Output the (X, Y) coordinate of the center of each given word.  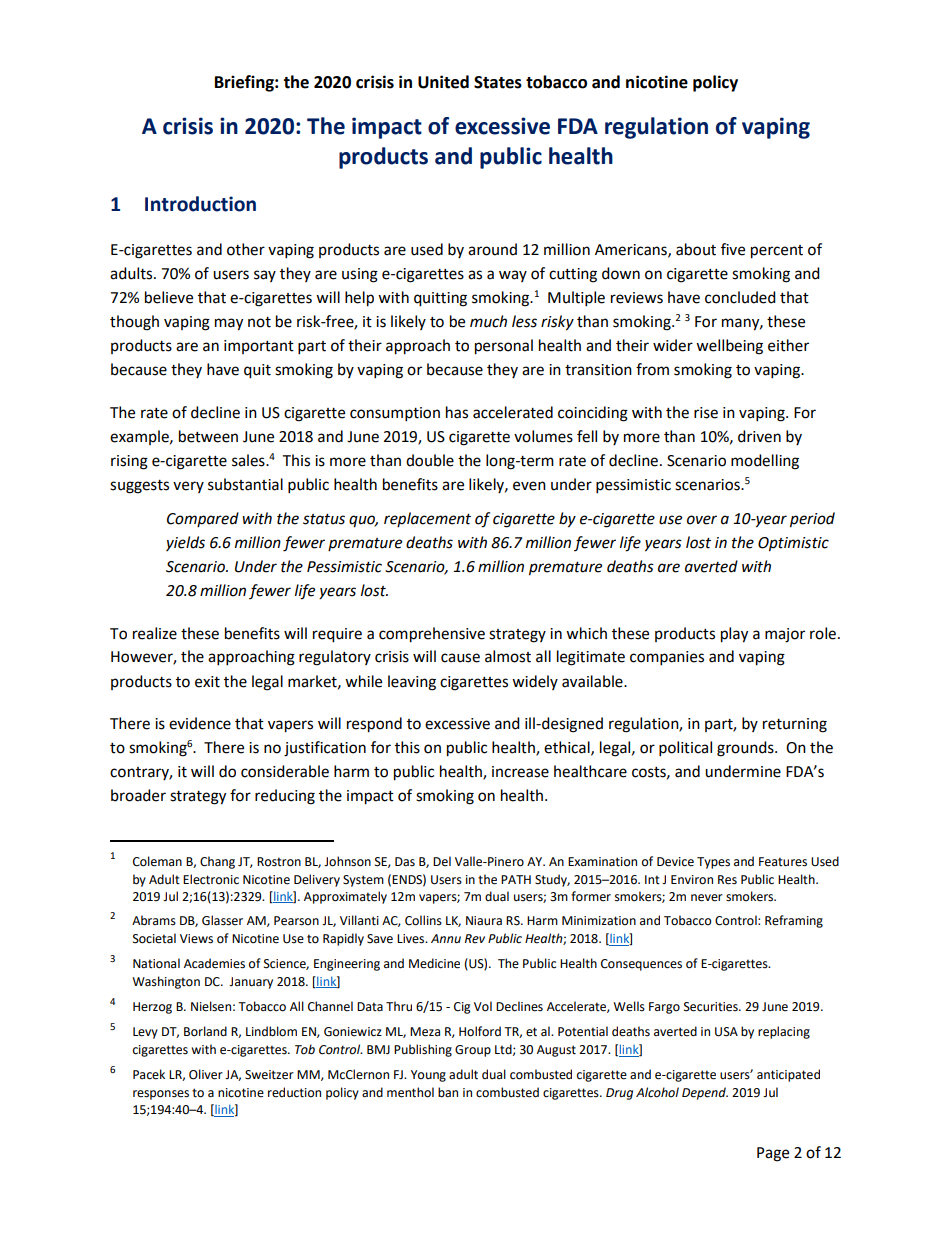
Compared (203, 519)
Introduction (200, 204)
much (488, 321)
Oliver (206, 1074)
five (733, 249)
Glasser (222, 920)
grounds (746, 749)
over (702, 520)
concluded (740, 297)
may (229, 324)
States (498, 82)
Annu (446, 939)
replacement (427, 519)
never (707, 898)
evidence (200, 723)
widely (535, 682)
